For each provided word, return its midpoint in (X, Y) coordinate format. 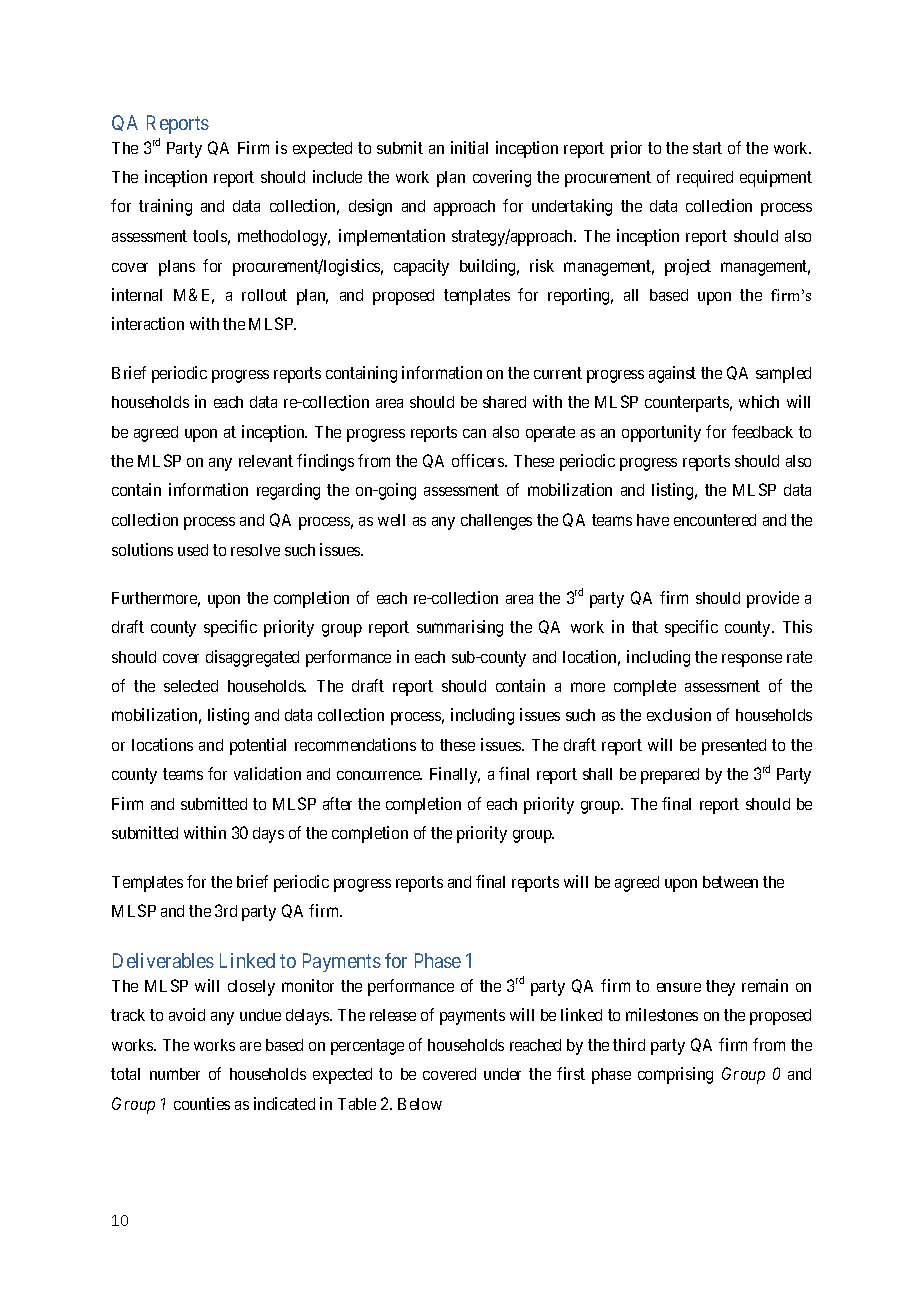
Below (420, 1104)
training (165, 207)
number (175, 1074)
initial (469, 147)
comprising (675, 1075)
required (705, 178)
